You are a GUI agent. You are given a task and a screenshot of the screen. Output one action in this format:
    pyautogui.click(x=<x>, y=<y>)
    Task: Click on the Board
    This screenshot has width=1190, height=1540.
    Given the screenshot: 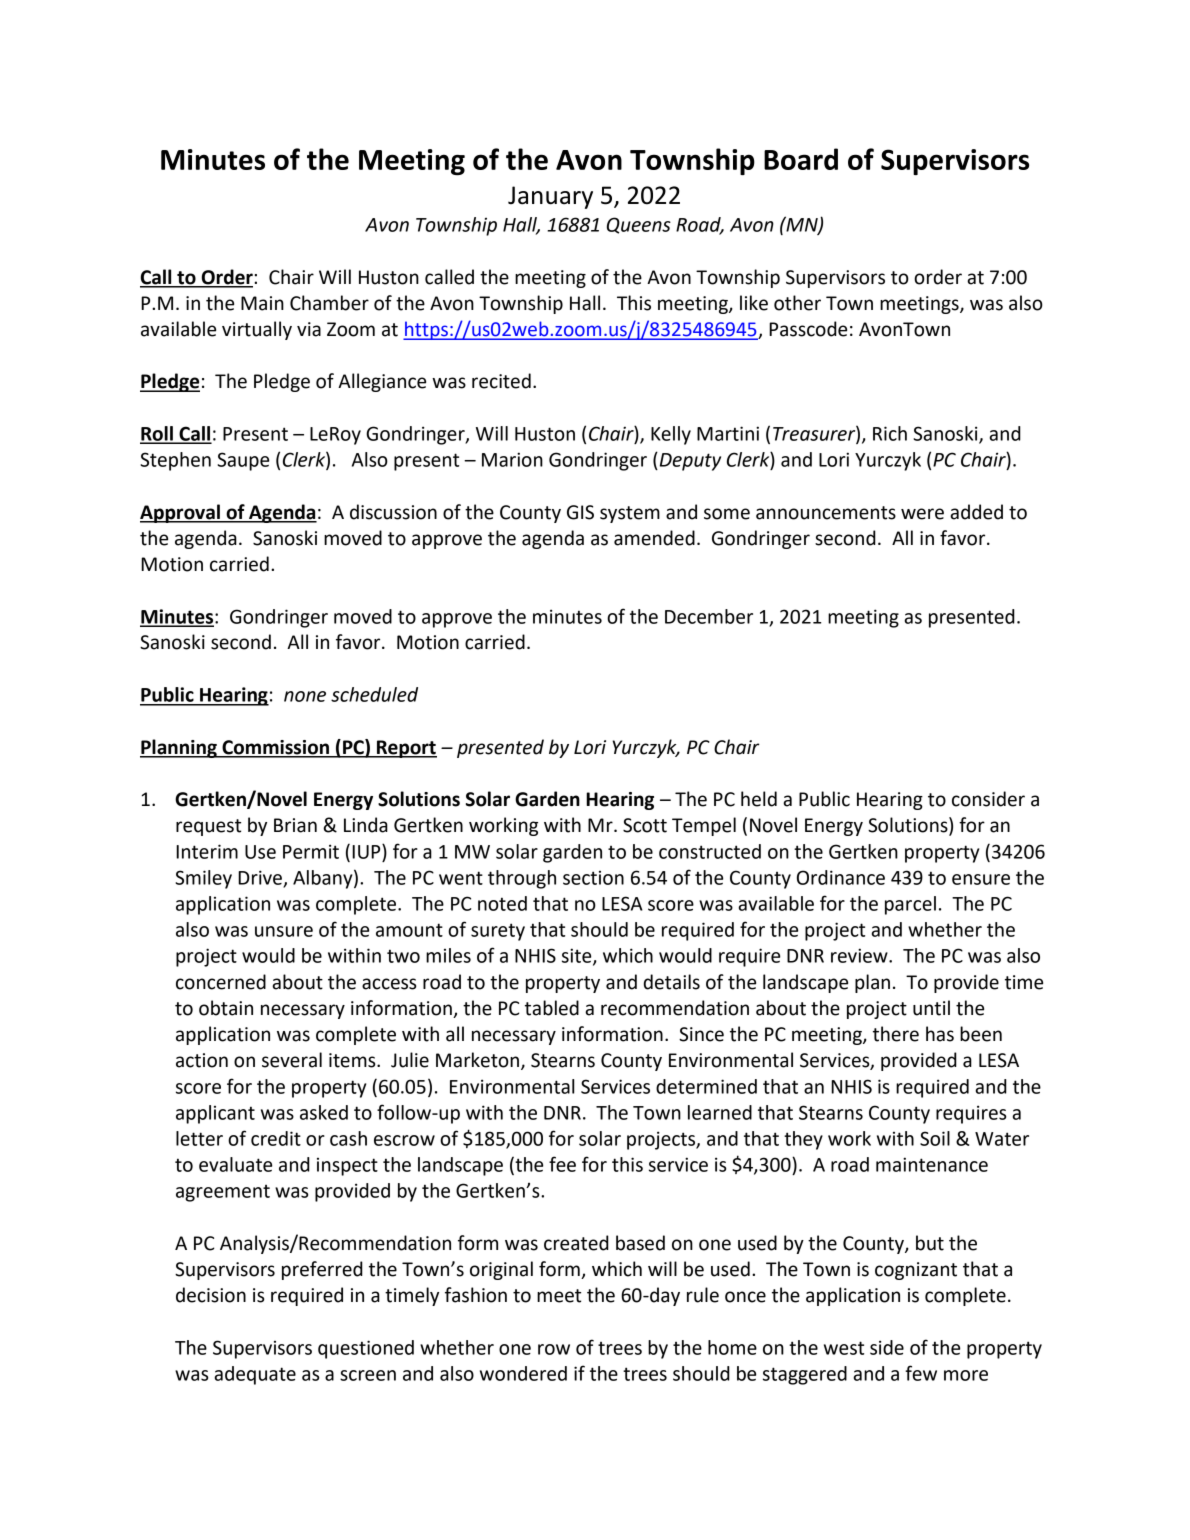 What is the action you would take?
    pyautogui.click(x=801, y=159)
